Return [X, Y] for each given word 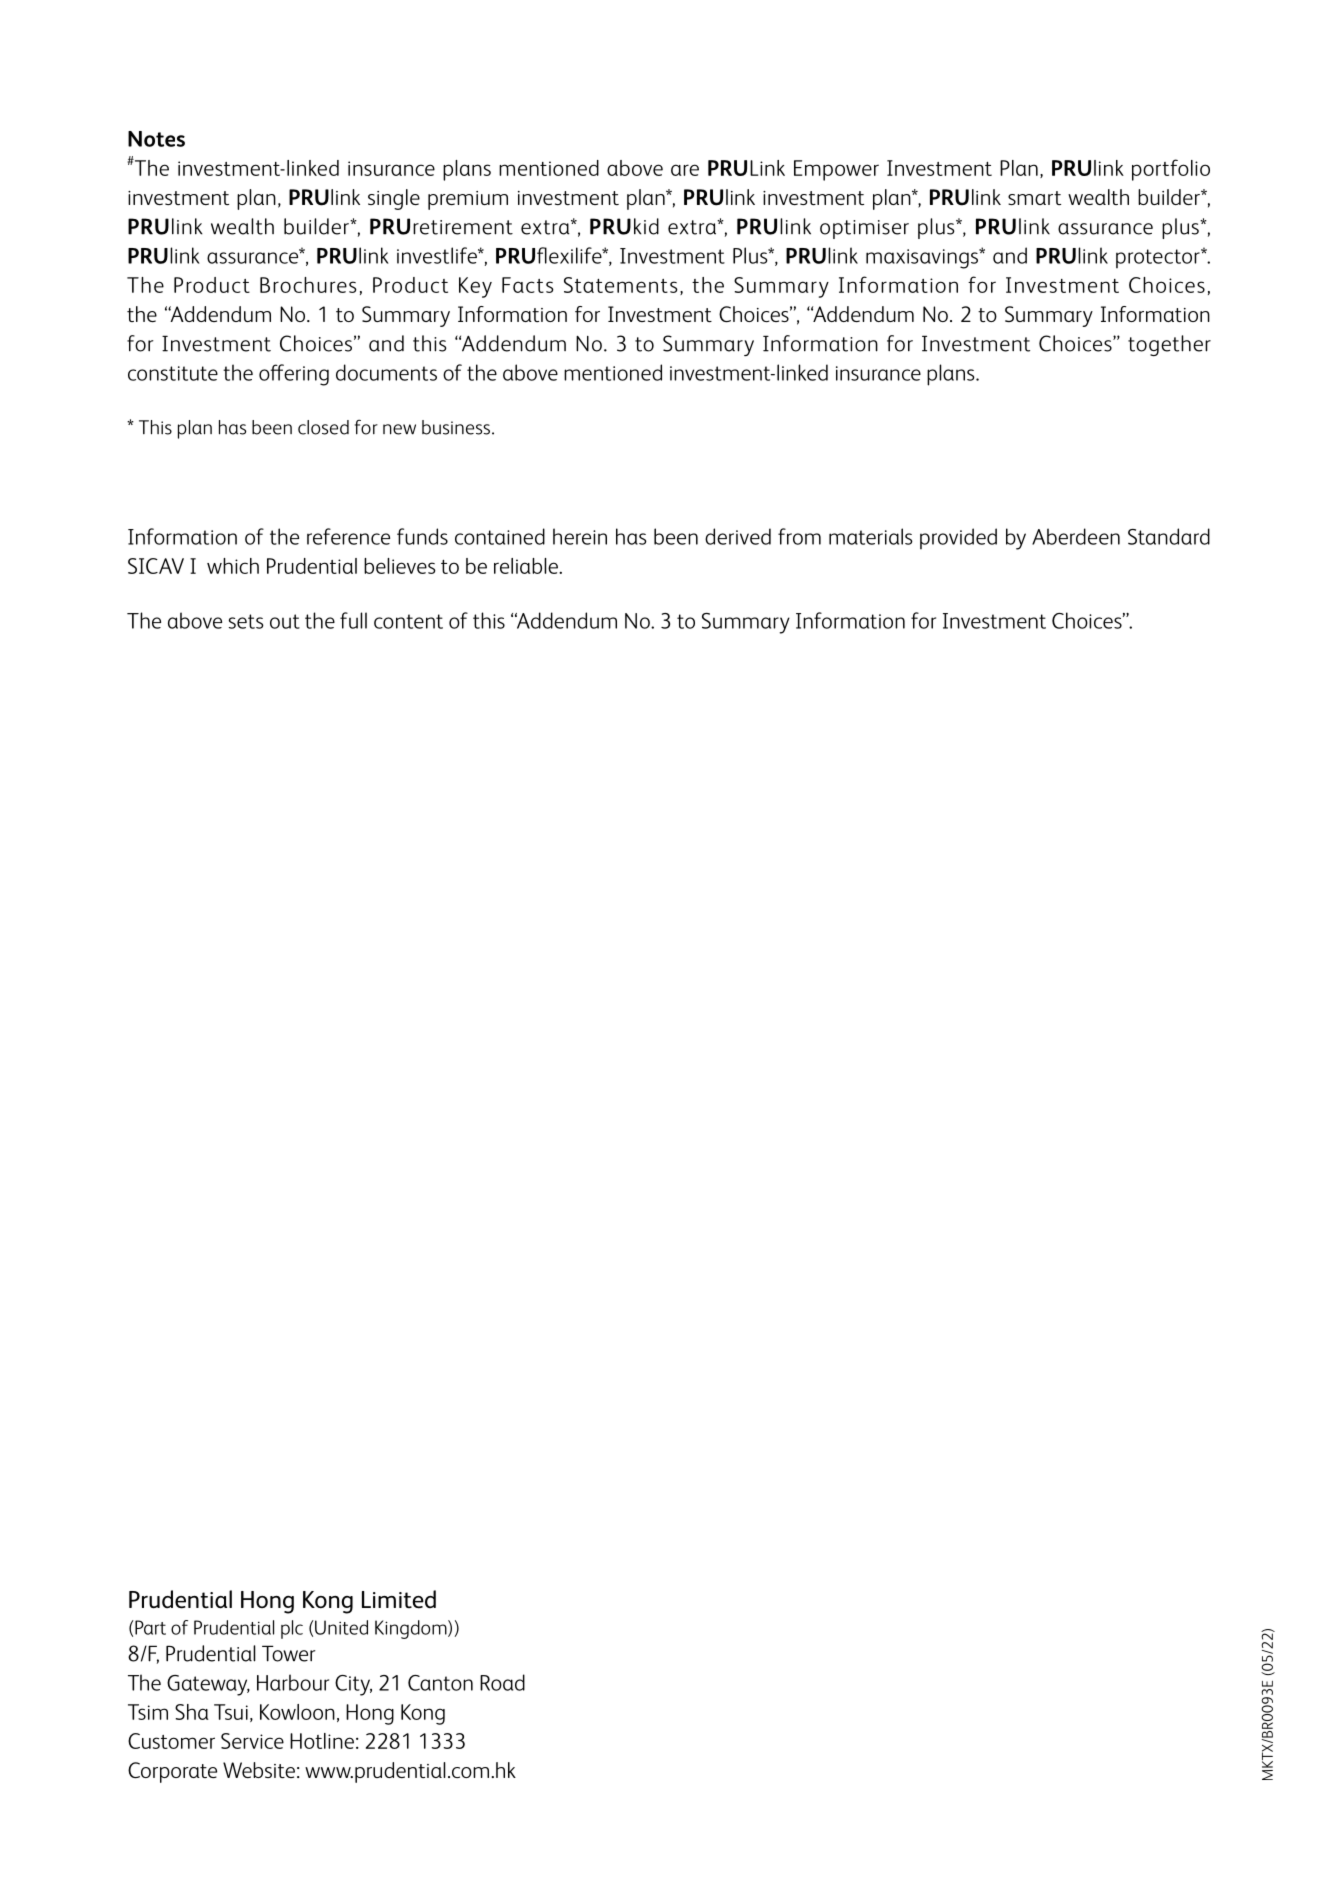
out [285, 621]
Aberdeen [1076, 536]
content [408, 621]
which [233, 566]
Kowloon [297, 1712]
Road [502, 1682]
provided [958, 538]
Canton [440, 1683]
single [394, 199]
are [685, 170]
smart [1034, 198]
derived [738, 536]
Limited [399, 1599]
